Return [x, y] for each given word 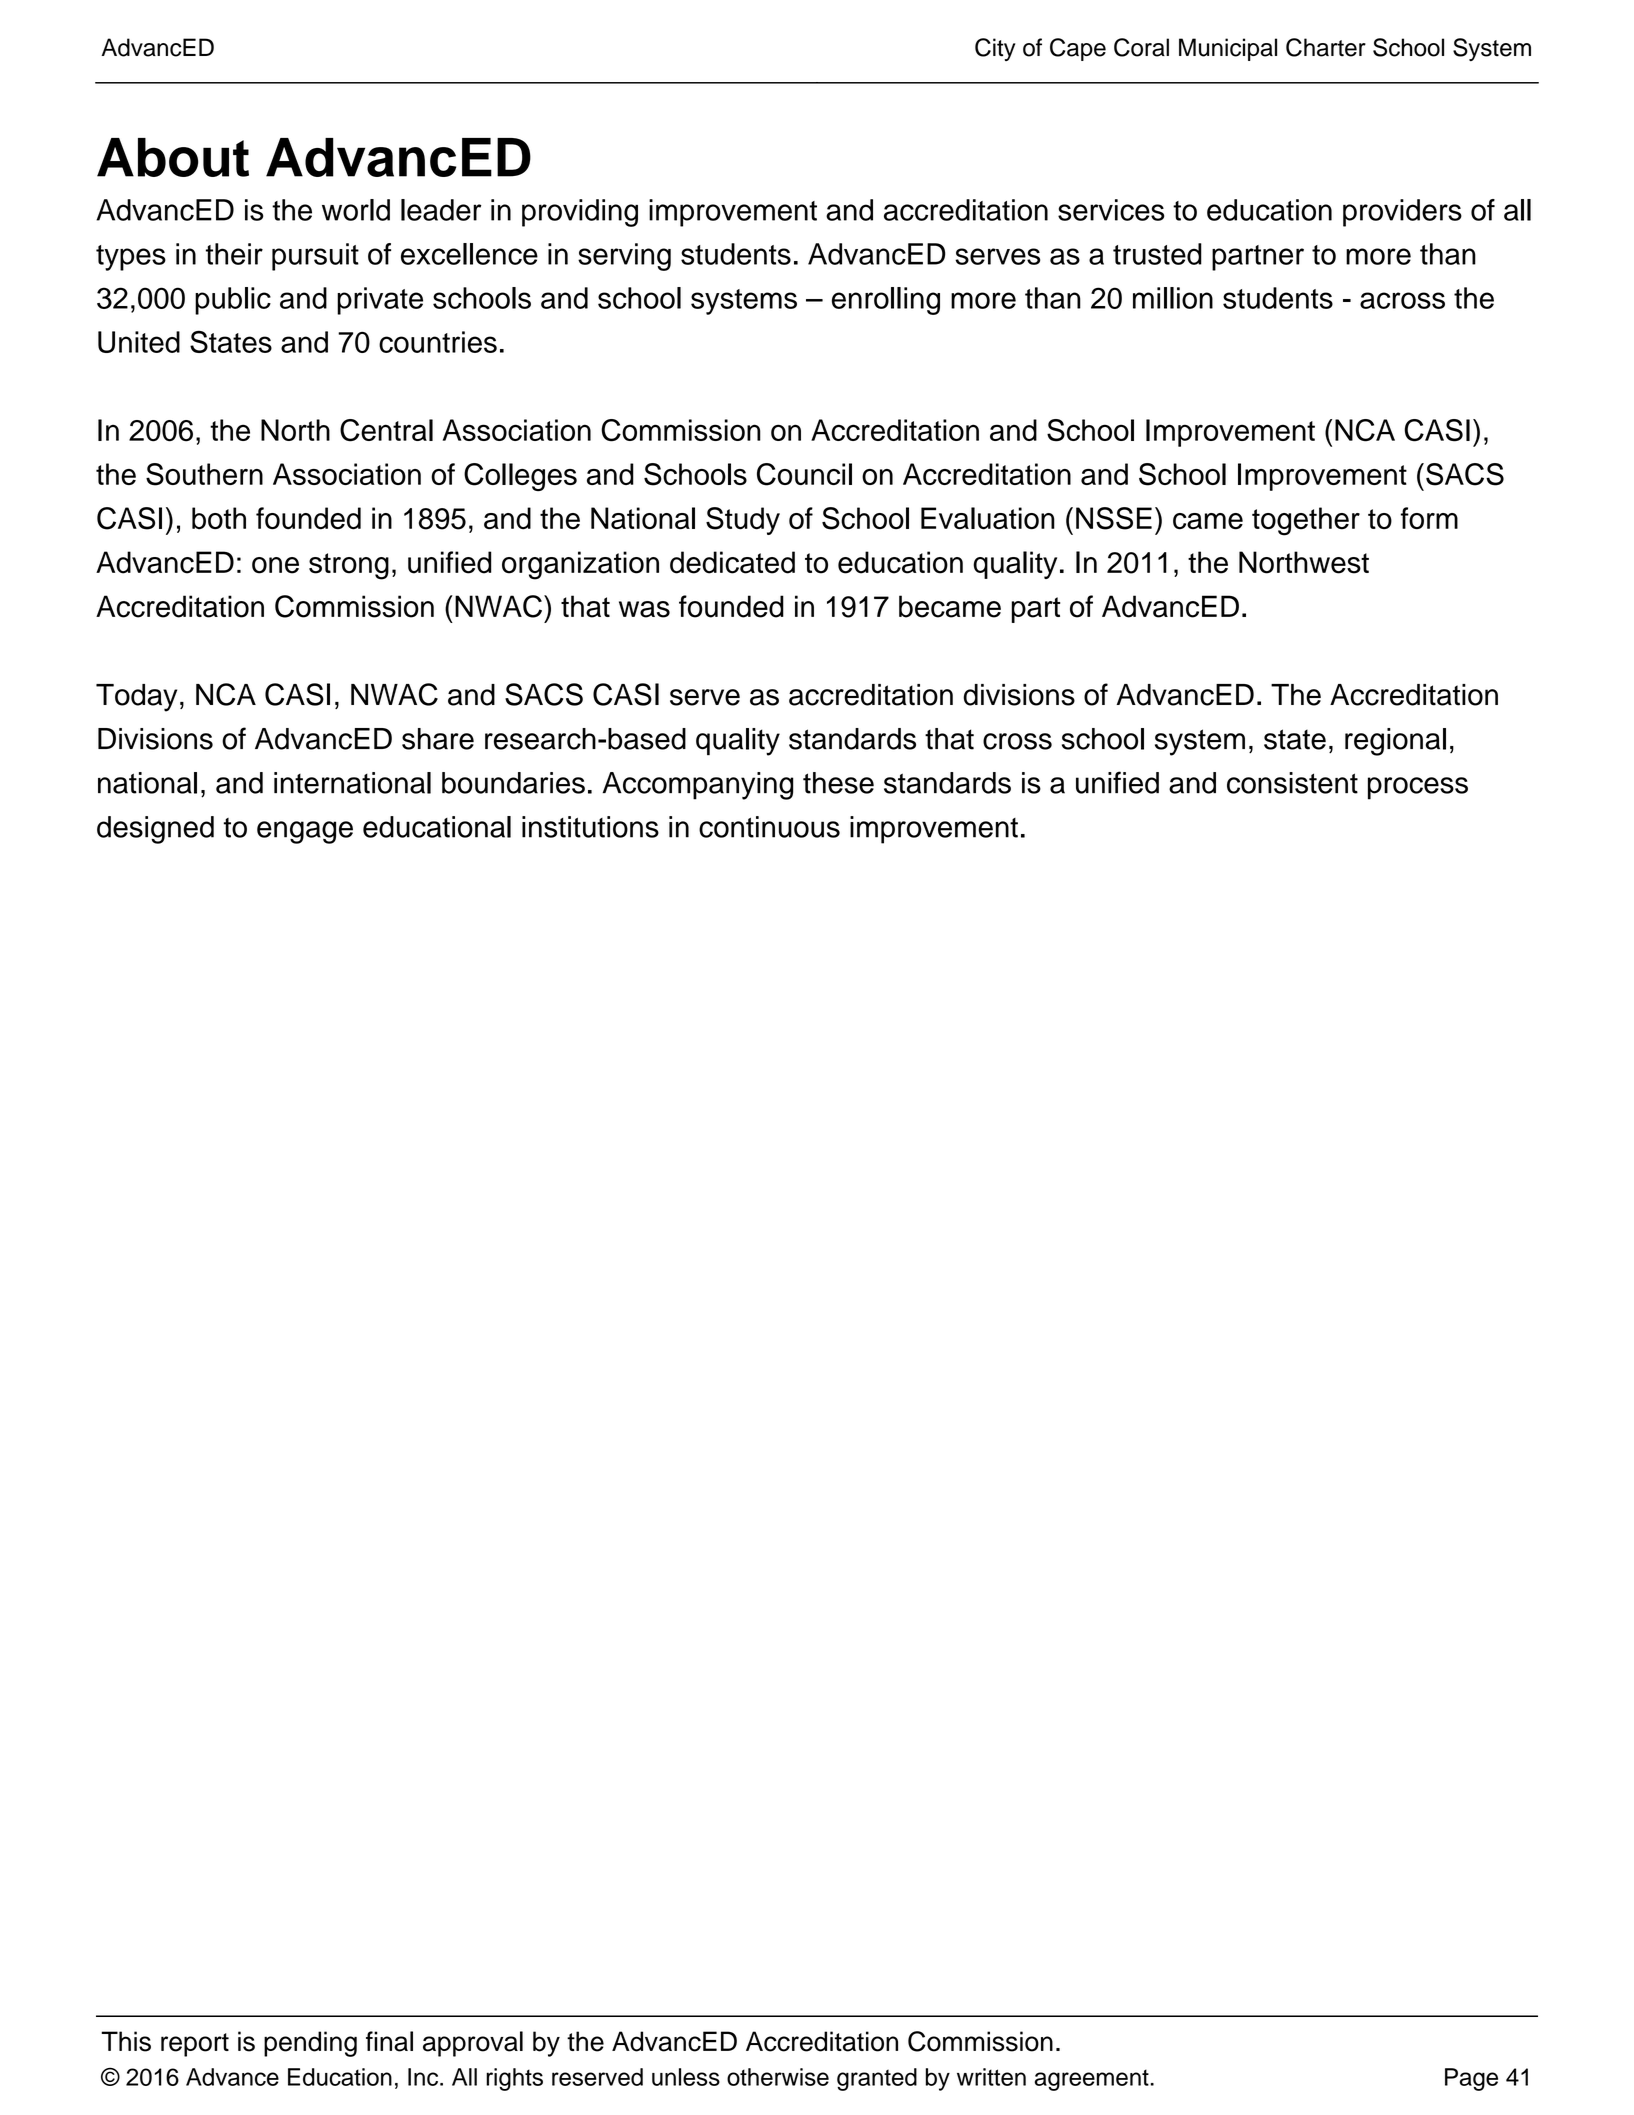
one [275, 565]
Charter [1326, 47]
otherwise [778, 2077]
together [1306, 521]
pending [310, 2044]
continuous [769, 827]
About [173, 157]
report [195, 2045]
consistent [1292, 783]
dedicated [732, 562]
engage [305, 832]
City [995, 49]
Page [1471, 2079]
